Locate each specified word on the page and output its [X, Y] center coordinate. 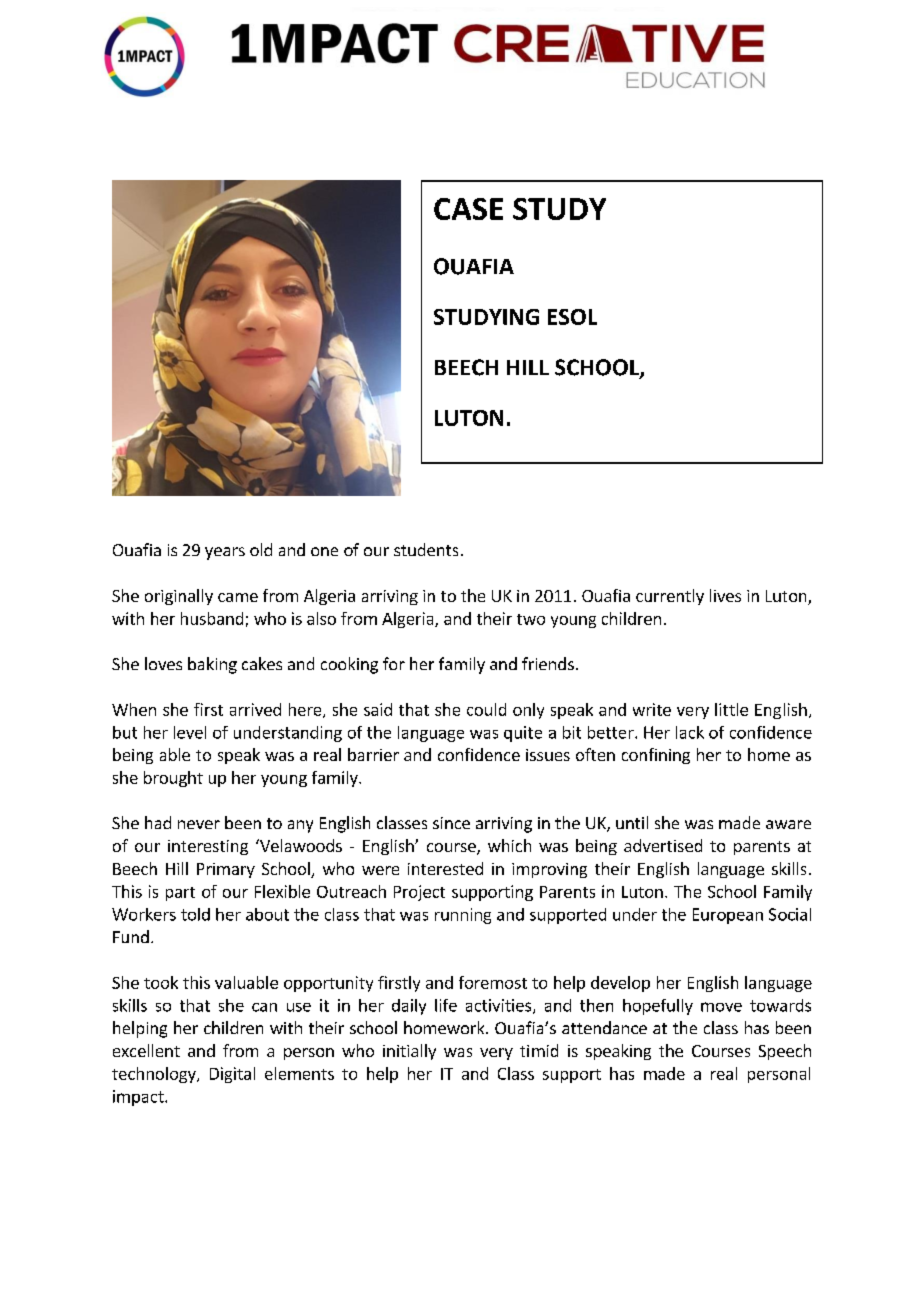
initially [409, 1052]
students [426, 549]
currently [670, 597]
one [324, 551]
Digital [232, 1075]
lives [725, 595]
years [225, 553]
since [451, 823]
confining [656, 756]
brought [173, 779]
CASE [468, 209]
